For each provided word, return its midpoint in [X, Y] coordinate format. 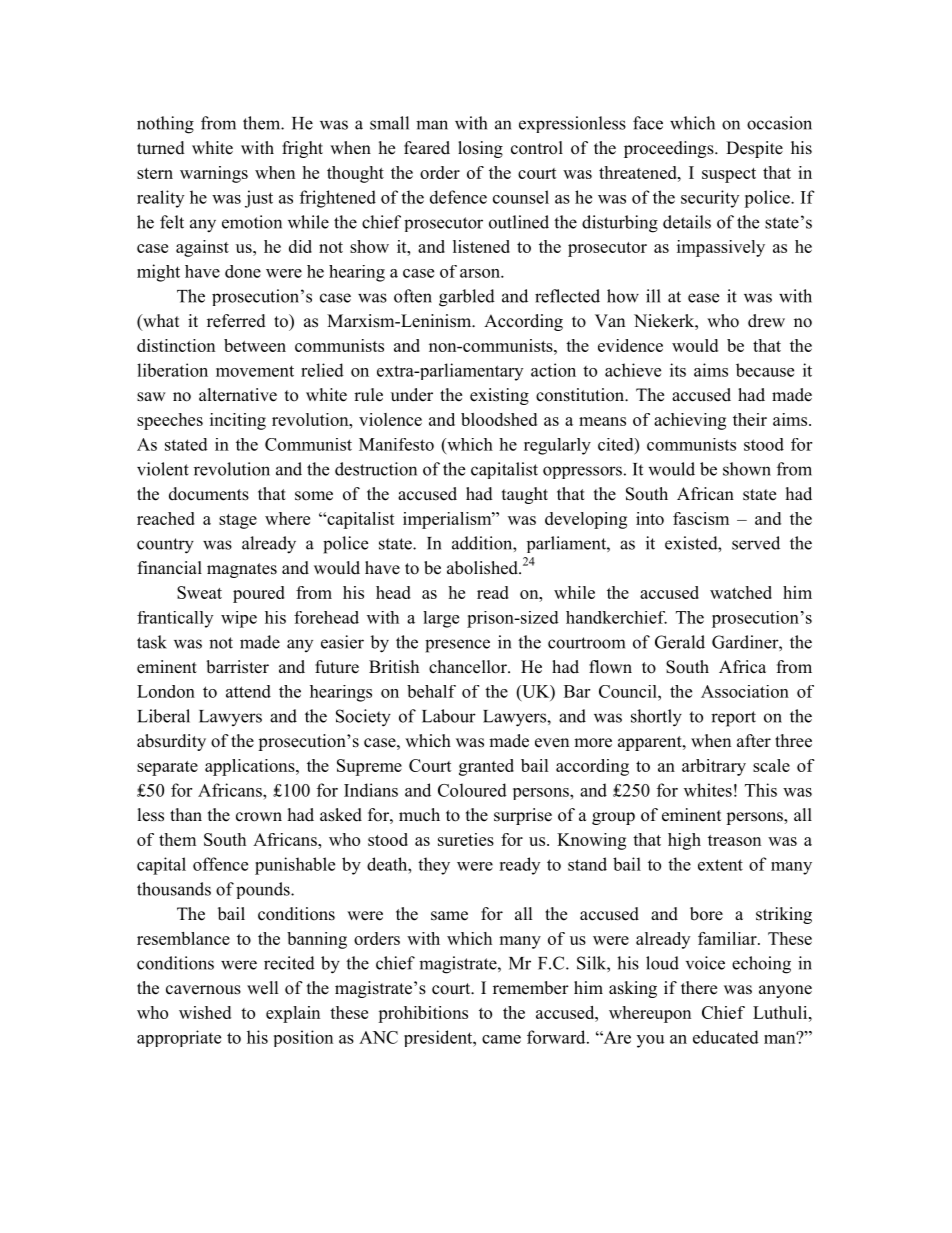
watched [741, 592]
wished [205, 1012]
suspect [729, 175]
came [501, 1039]
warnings [214, 174]
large [441, 619]
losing [480, 149]
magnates [242, 570]
